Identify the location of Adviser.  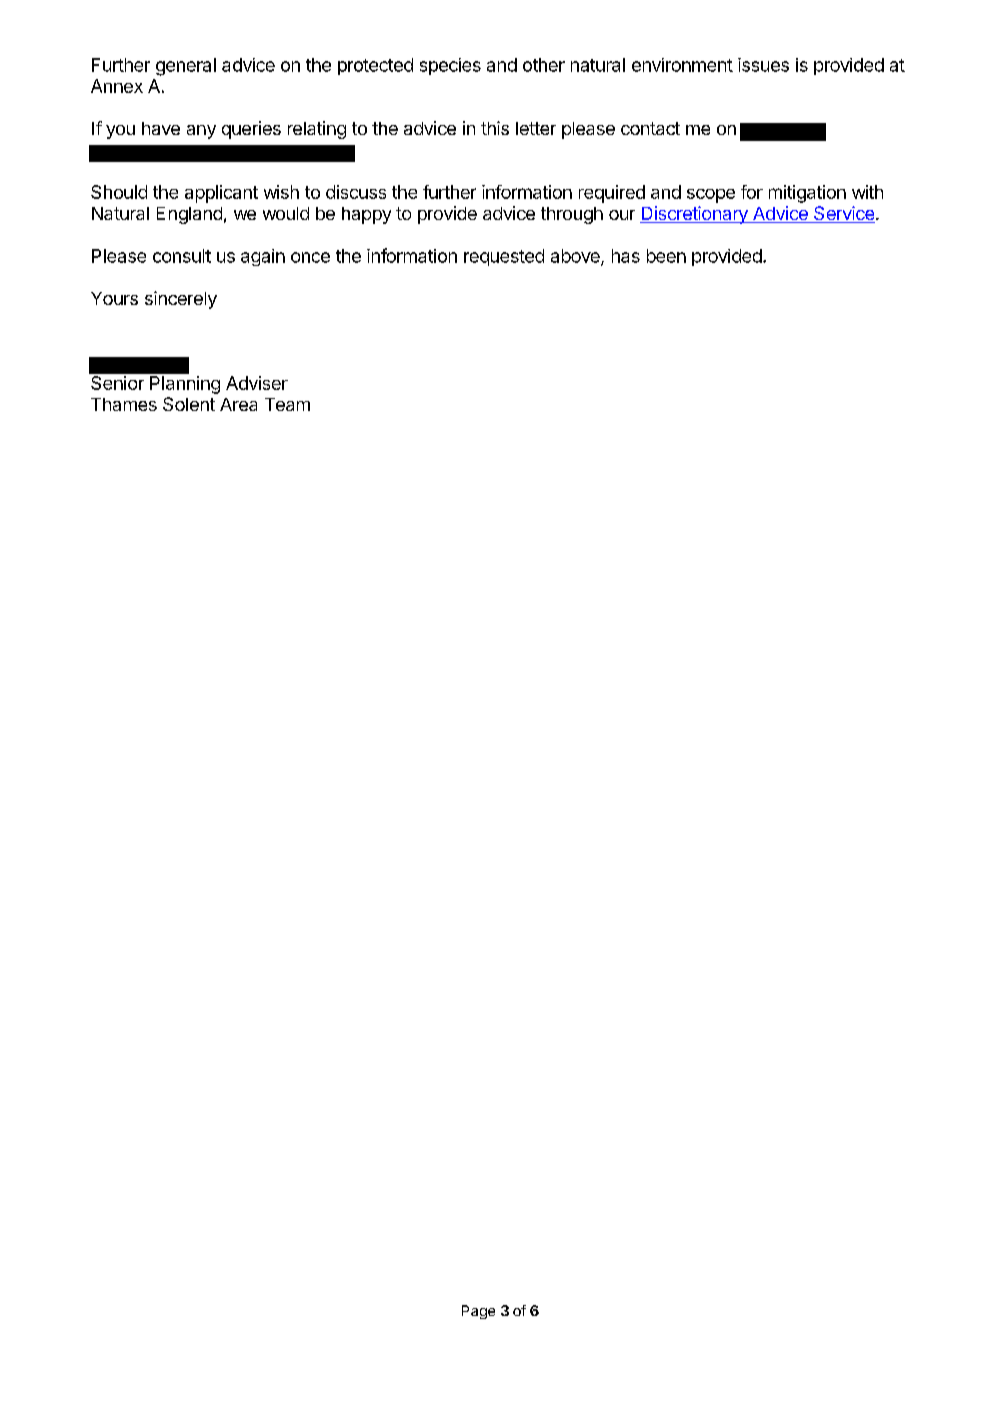
(257, 383).
